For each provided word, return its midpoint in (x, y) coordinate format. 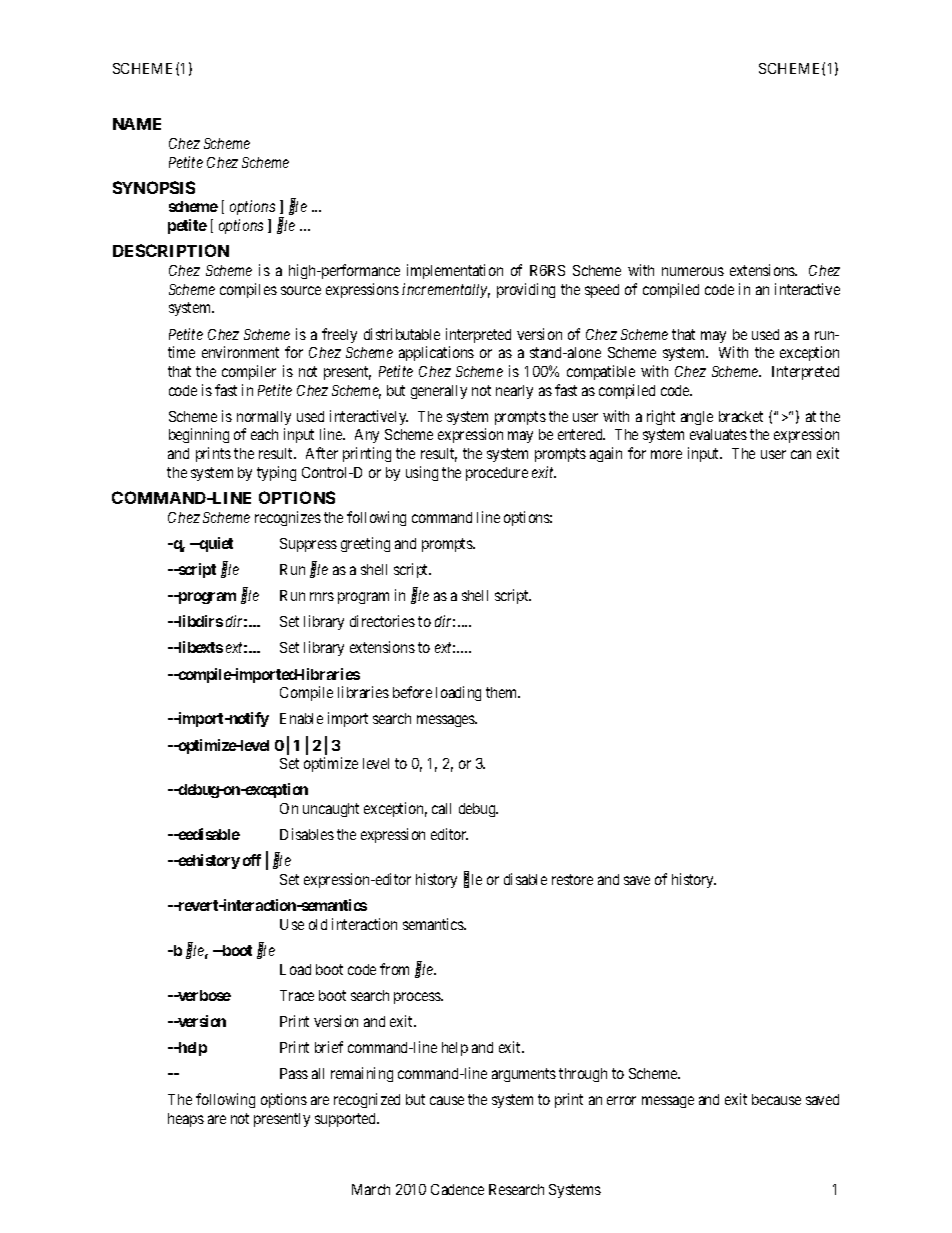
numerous (693, 271)
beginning (199, 435)
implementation (455, 271)
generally (439, 392)
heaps (186, 1120)
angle (697, 418)
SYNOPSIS (154, 187)
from (394, 969)
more (666, 454)
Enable (301, 718)
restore (572, 879)
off (252, 860)
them (503, 692)
